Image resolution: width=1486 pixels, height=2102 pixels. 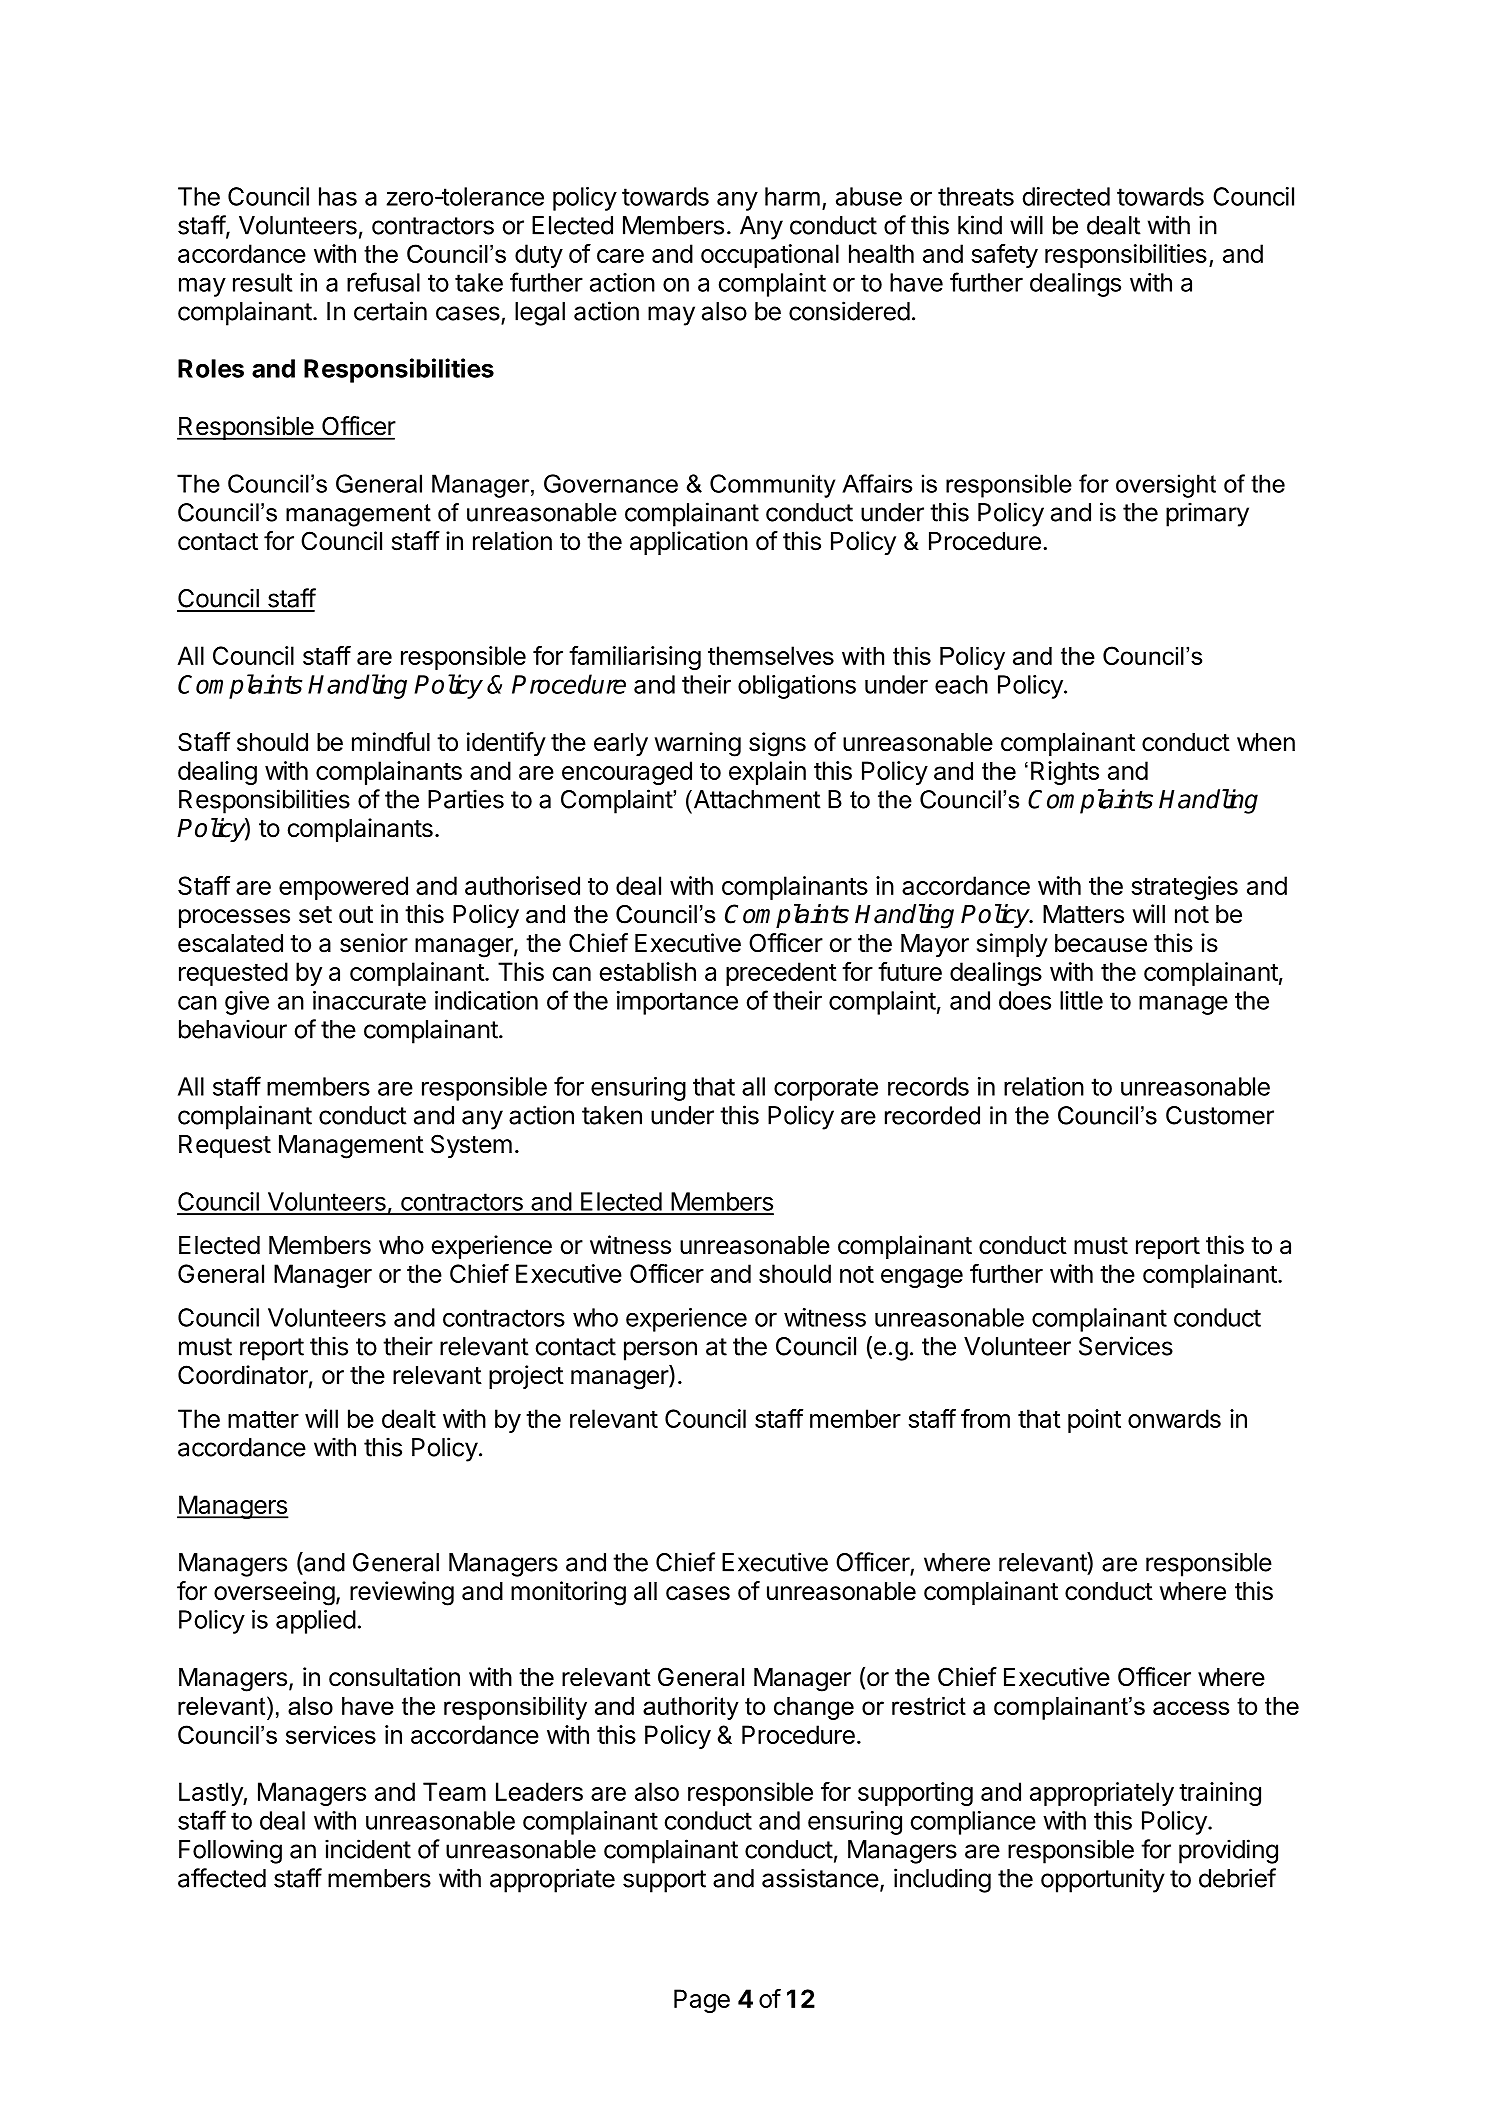 I want to click on authority, so click(x=691, y=1708).
